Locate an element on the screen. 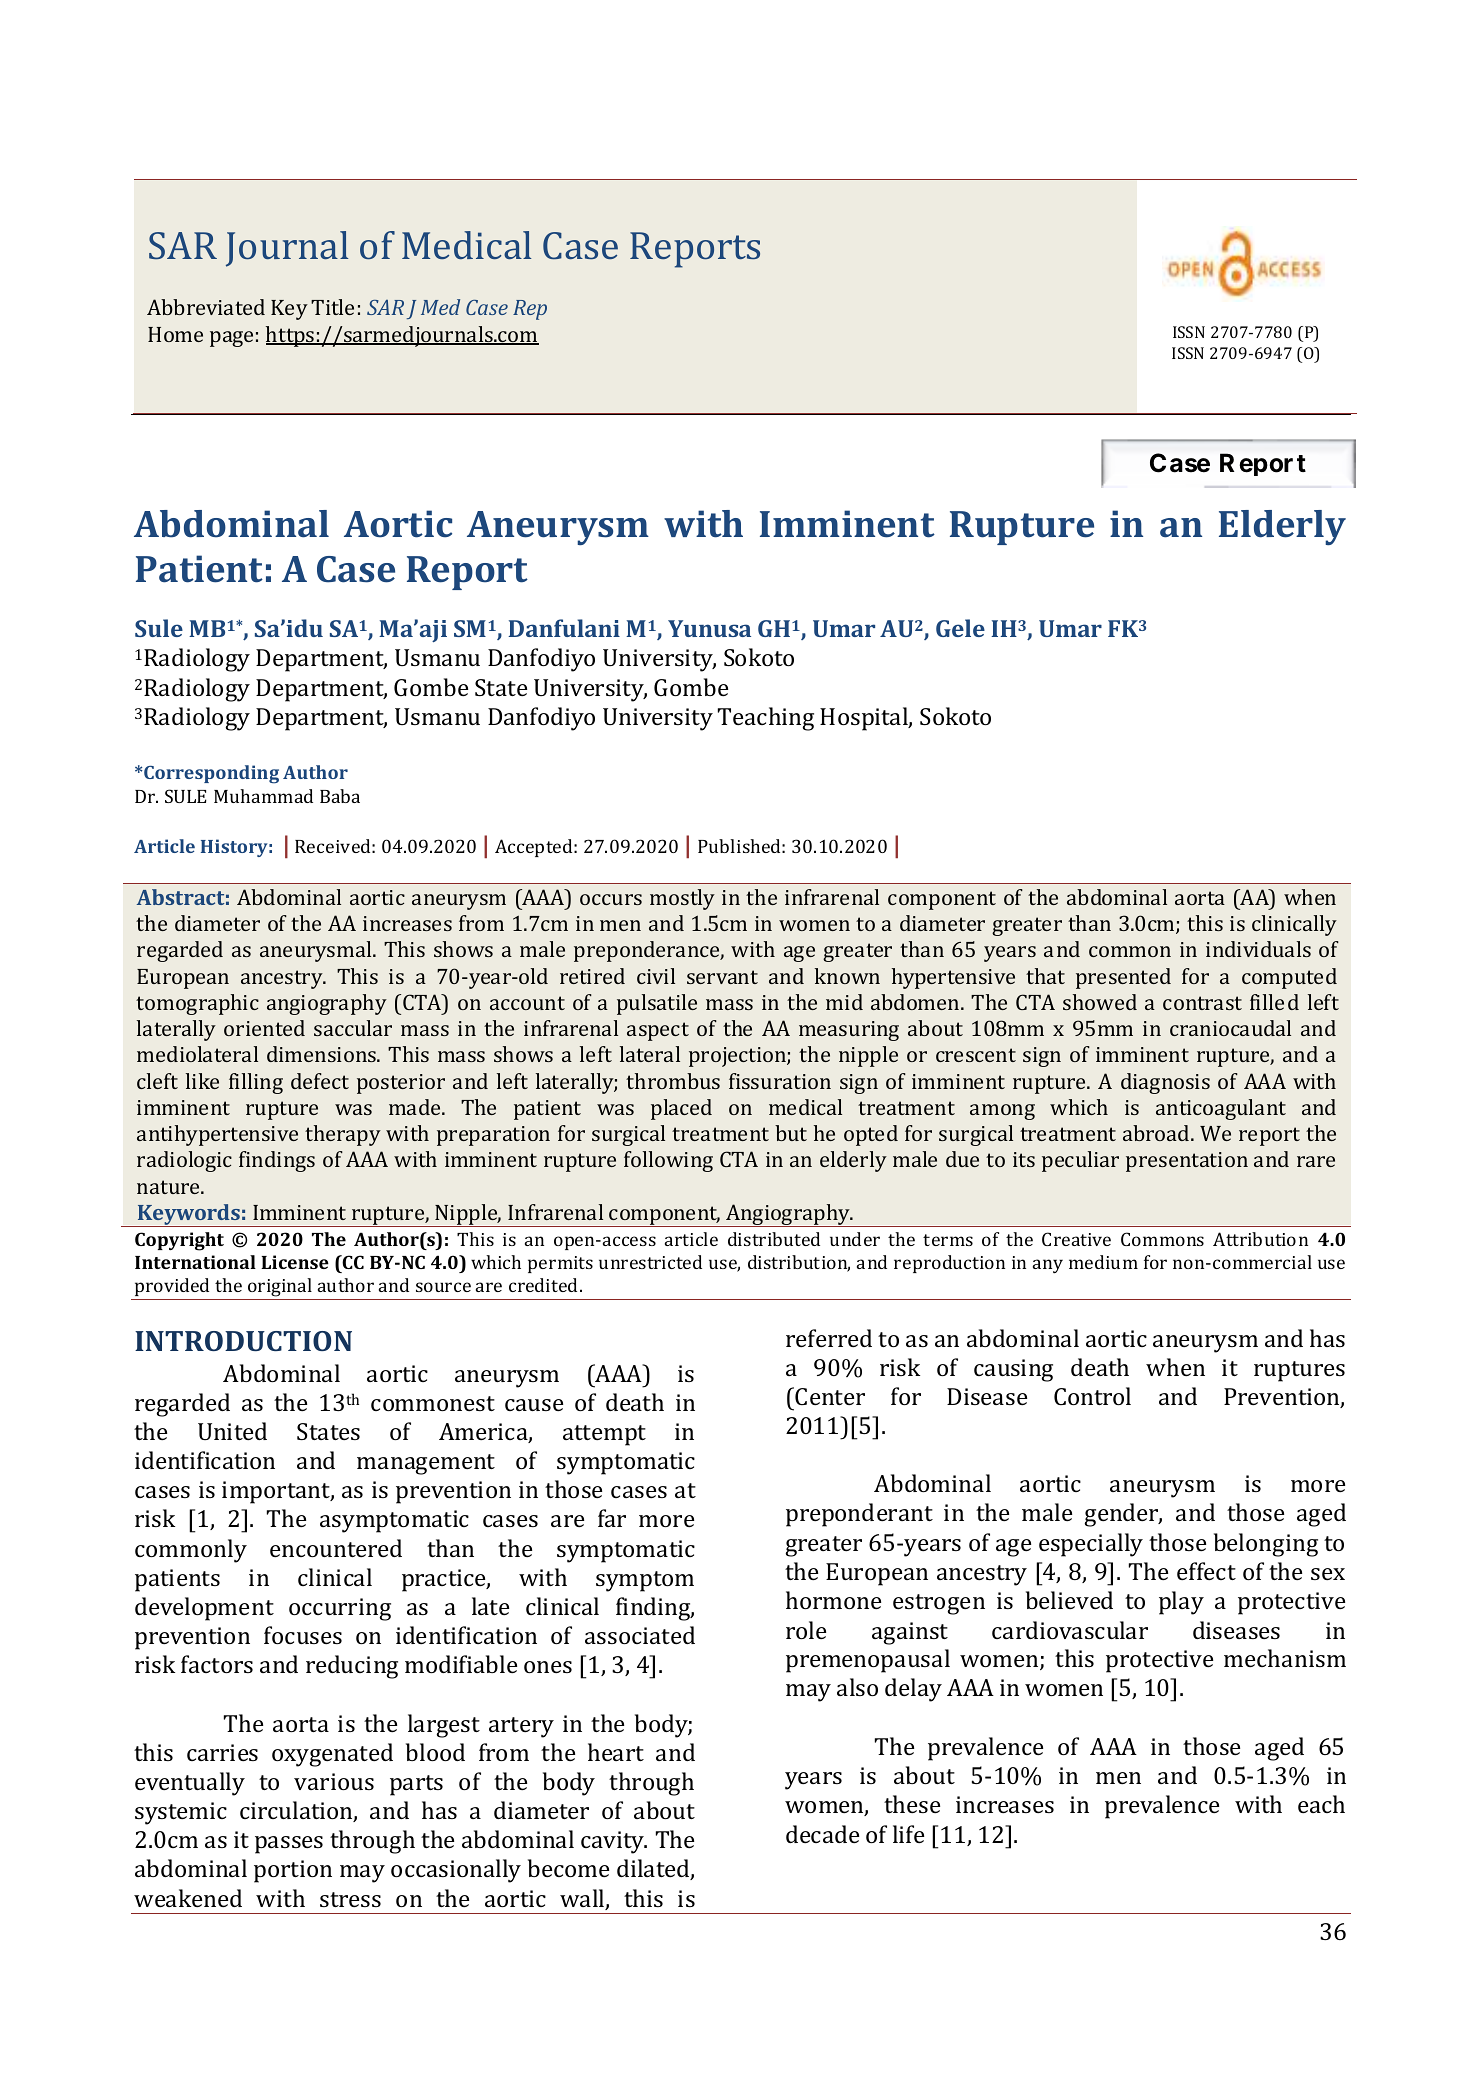 The width and height of the screenshot is (1481, 2094). presented is located at coordinates (1123, 978).
